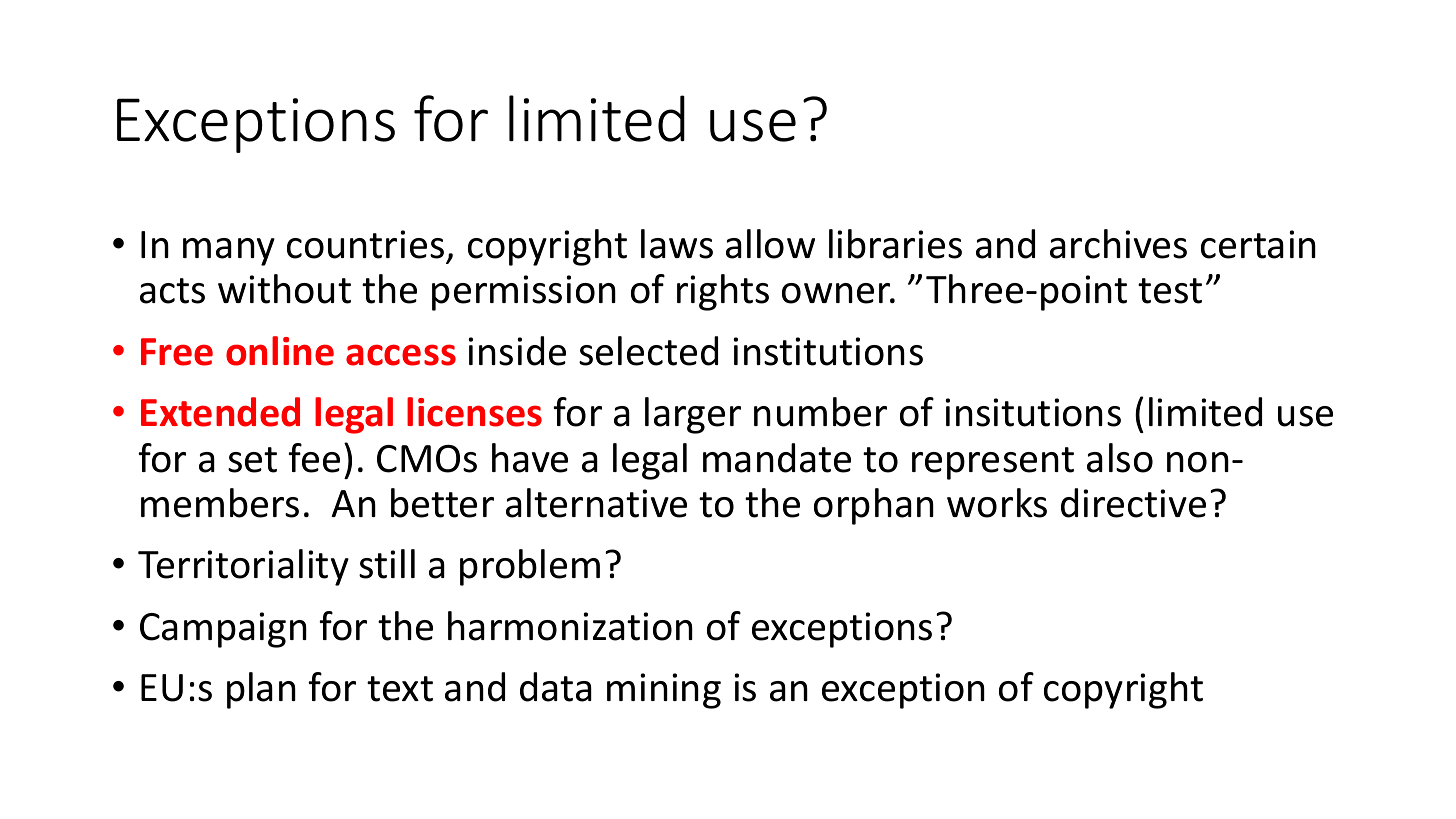 The image size is (1456, 819). Describe the element at coordinates (387, 564) in the screenshot. I see `still` at that location.
